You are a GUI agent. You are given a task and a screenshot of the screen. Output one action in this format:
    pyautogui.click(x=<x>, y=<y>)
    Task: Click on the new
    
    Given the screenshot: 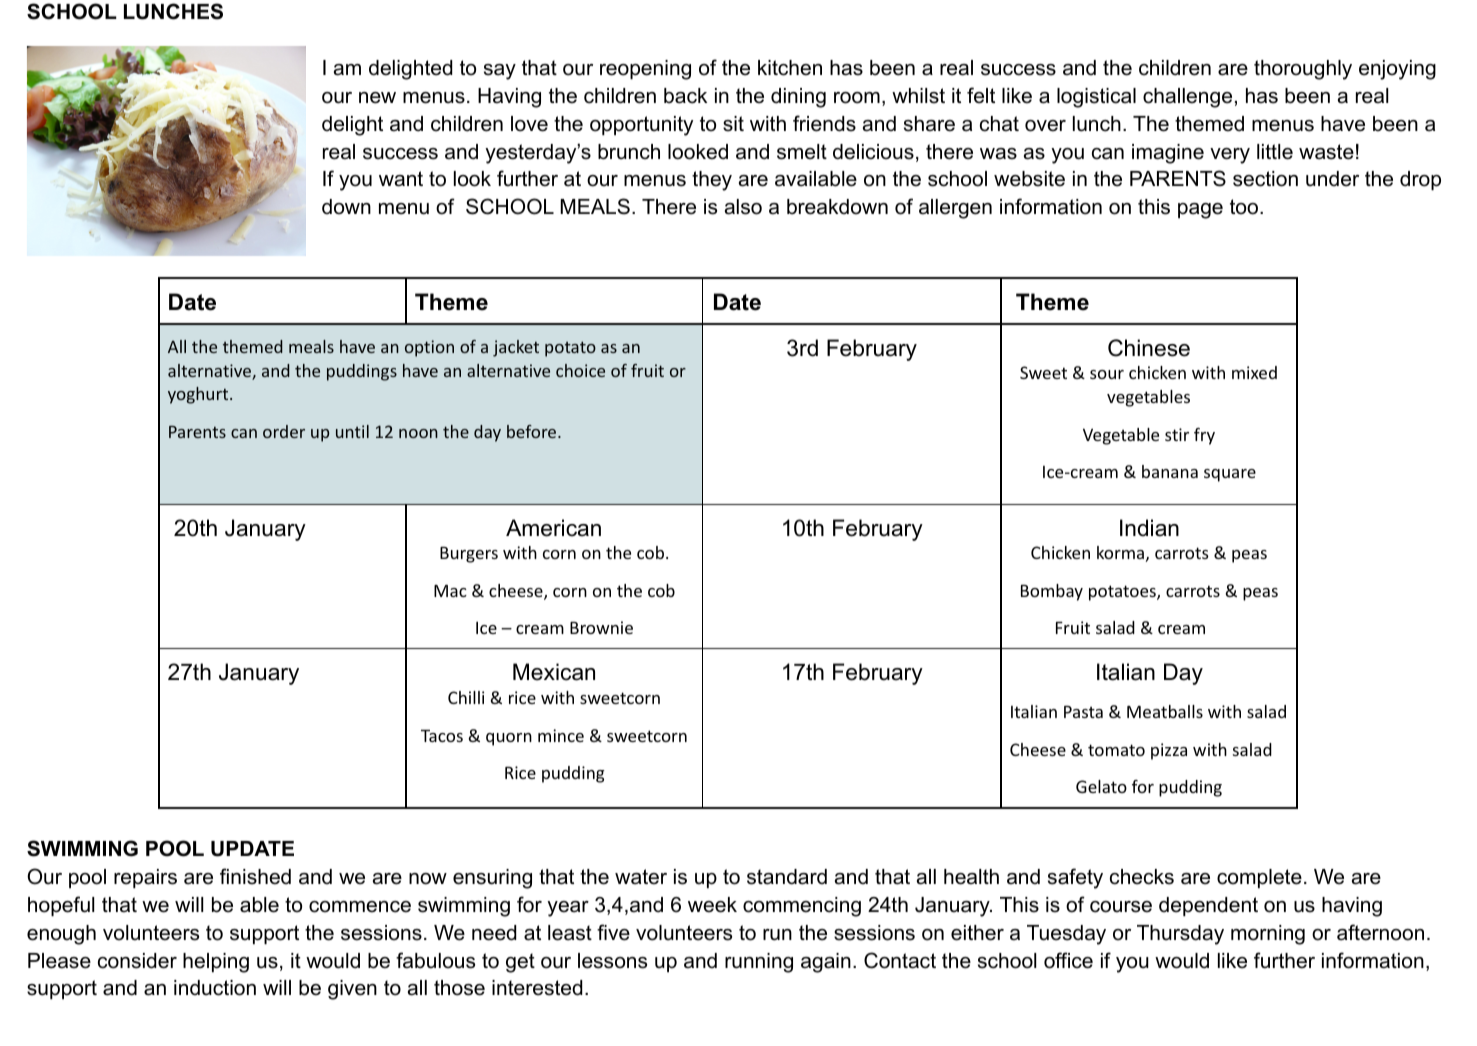 What is the action you would take?
    pyautogui.click(x=377, y=98)
